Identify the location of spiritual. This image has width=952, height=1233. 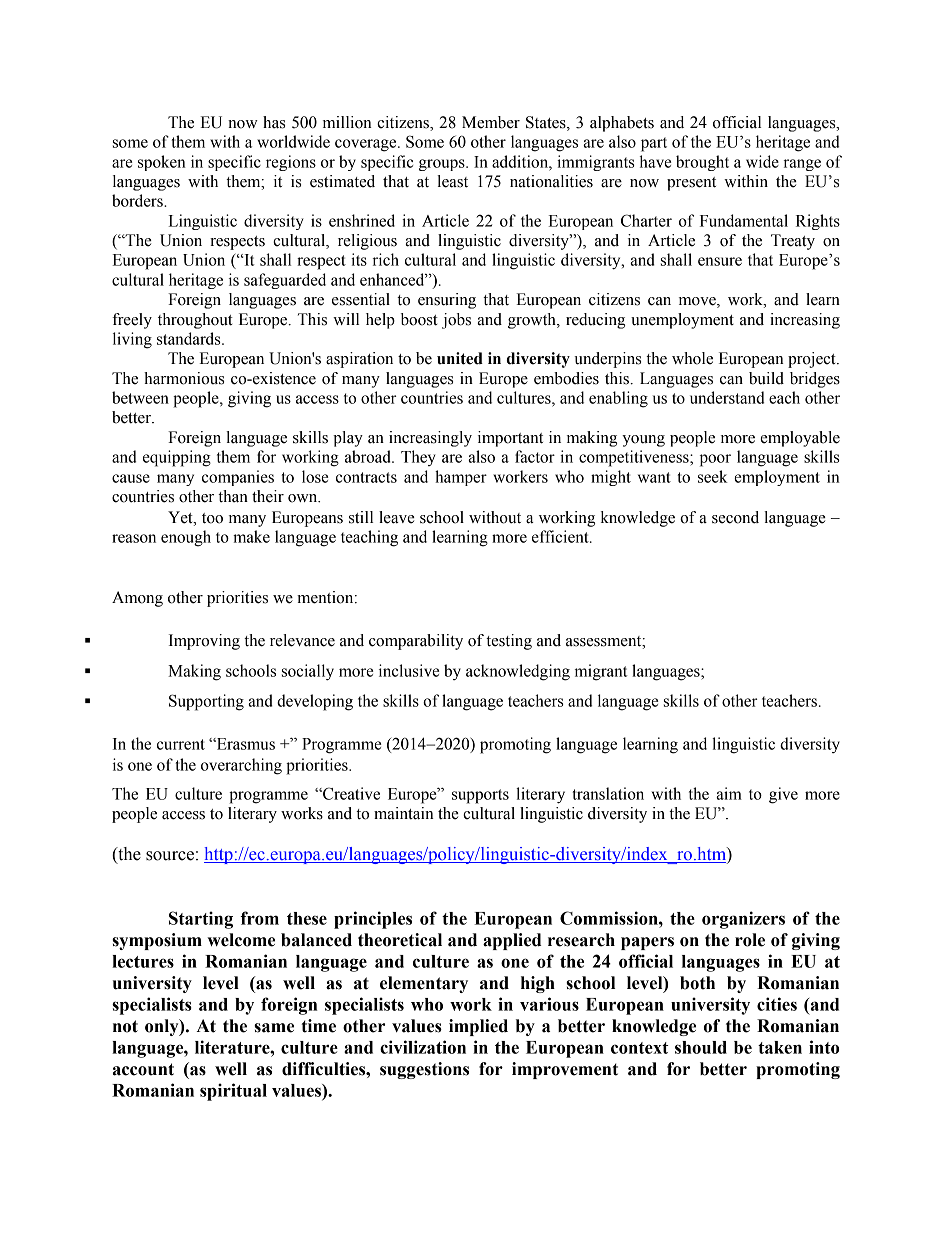
(233, 1092).
